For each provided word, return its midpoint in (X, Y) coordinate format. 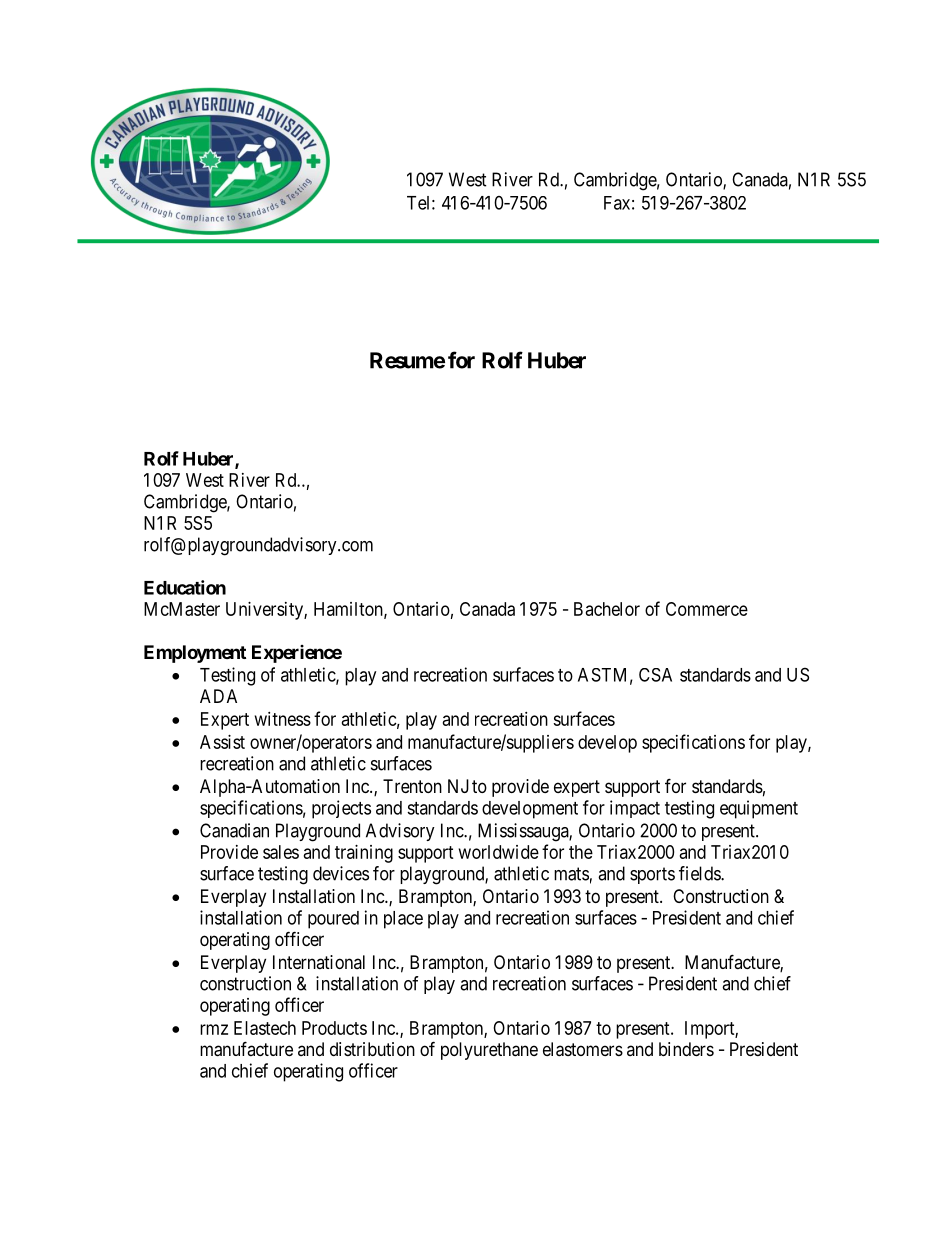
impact (635, 809)
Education (185, 587)
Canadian (234, 830)
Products (334, 1028)
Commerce (707, 609)
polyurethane (489, 1051)
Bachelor (607, 609)
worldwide (499, 852)
